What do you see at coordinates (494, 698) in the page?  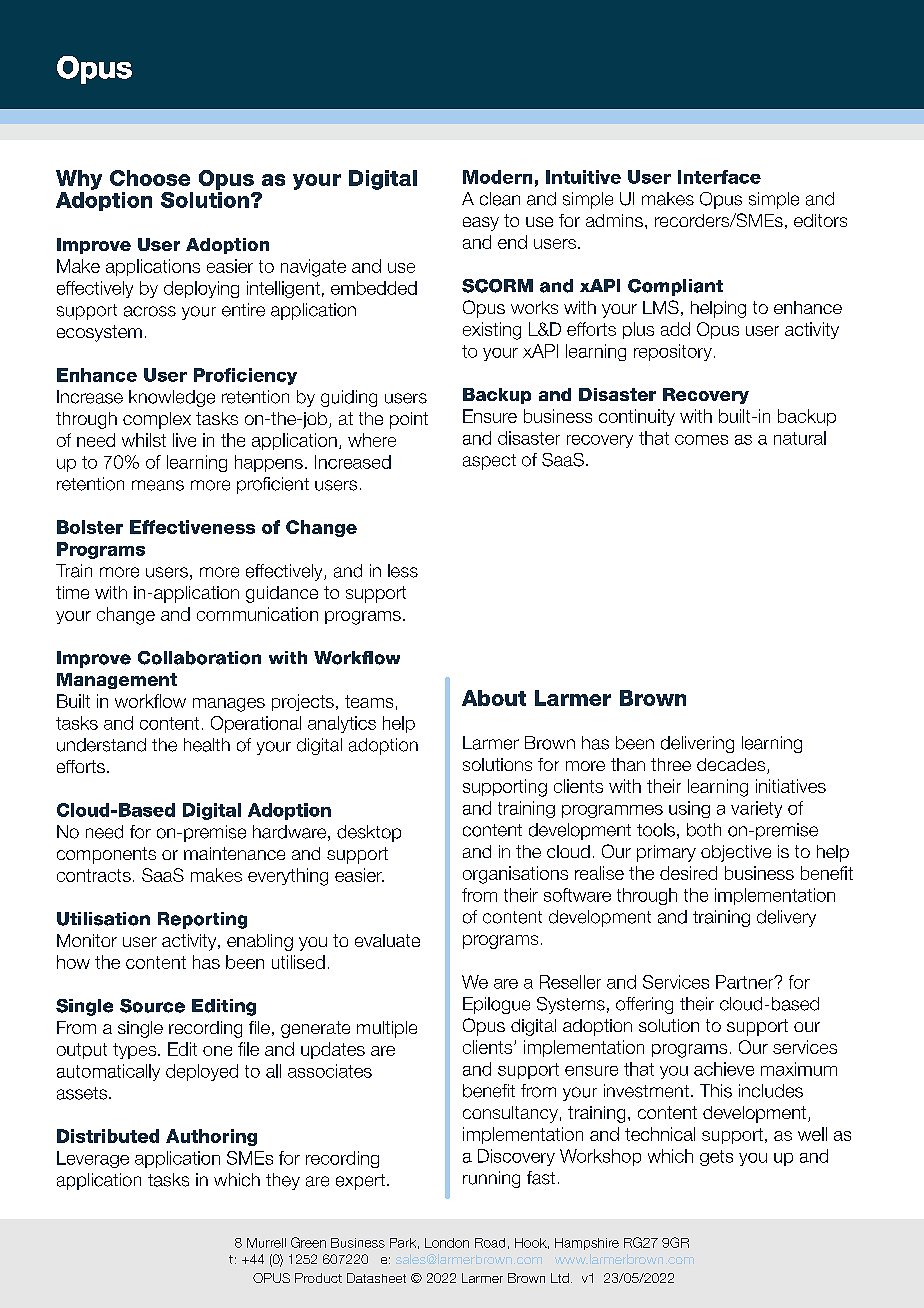 I see `About` at bounding box center [494, 698].
